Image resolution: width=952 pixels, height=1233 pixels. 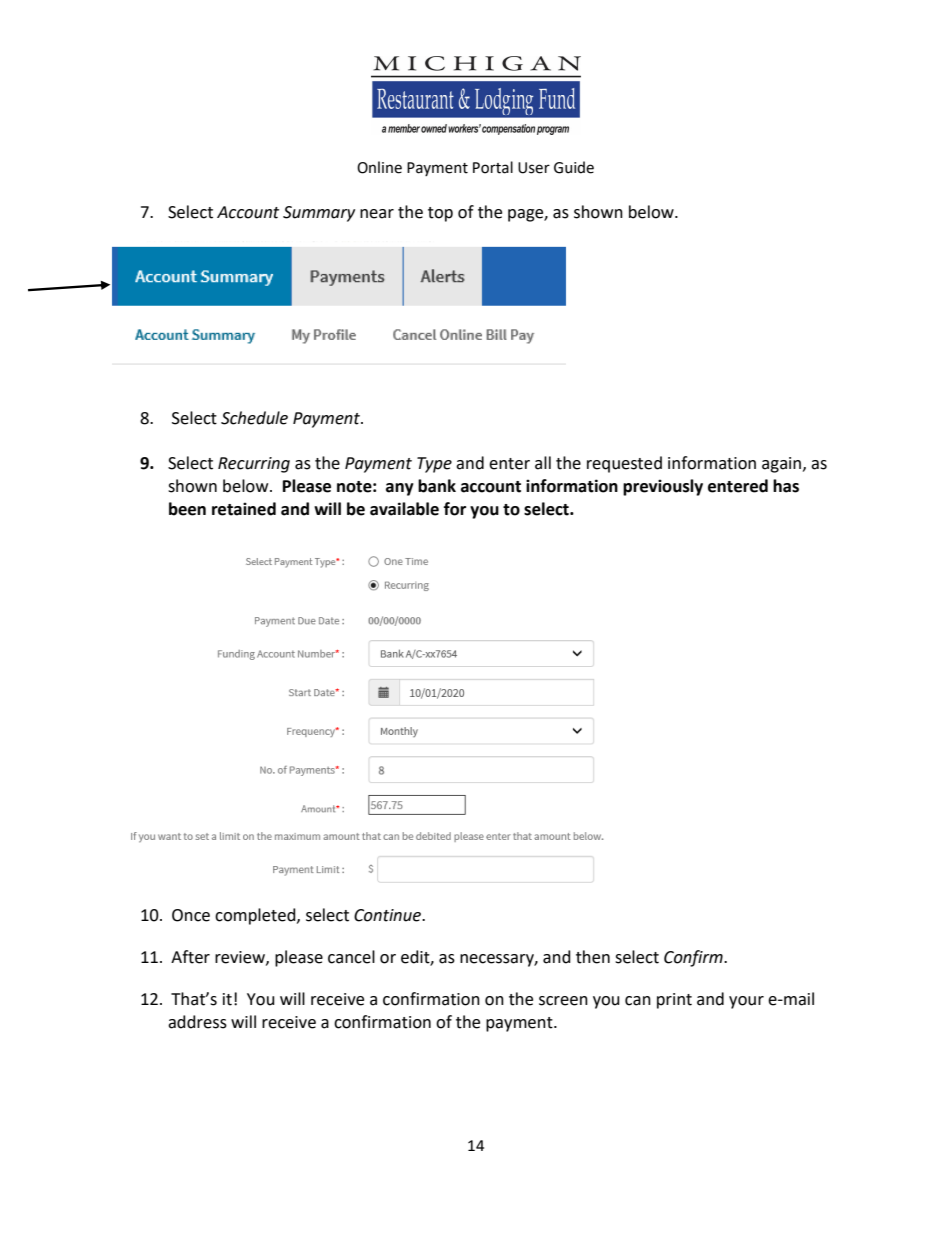 I want to click on Guide, so click(x=574, y=167).
